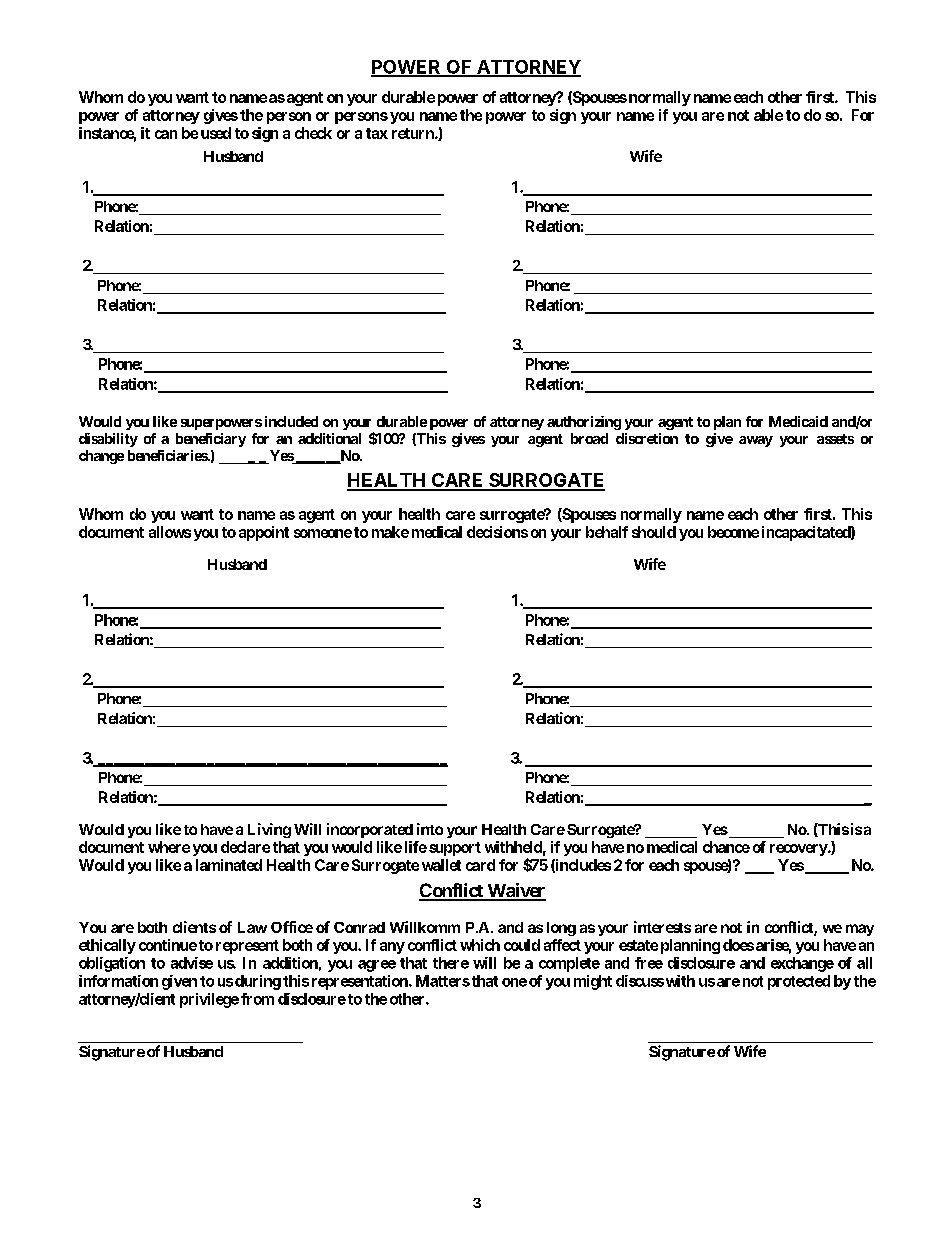 The image size is (952, 1233). Describe the element at coordinates (211, 440) in the screenshot. I see `beneficiary` at that location.
